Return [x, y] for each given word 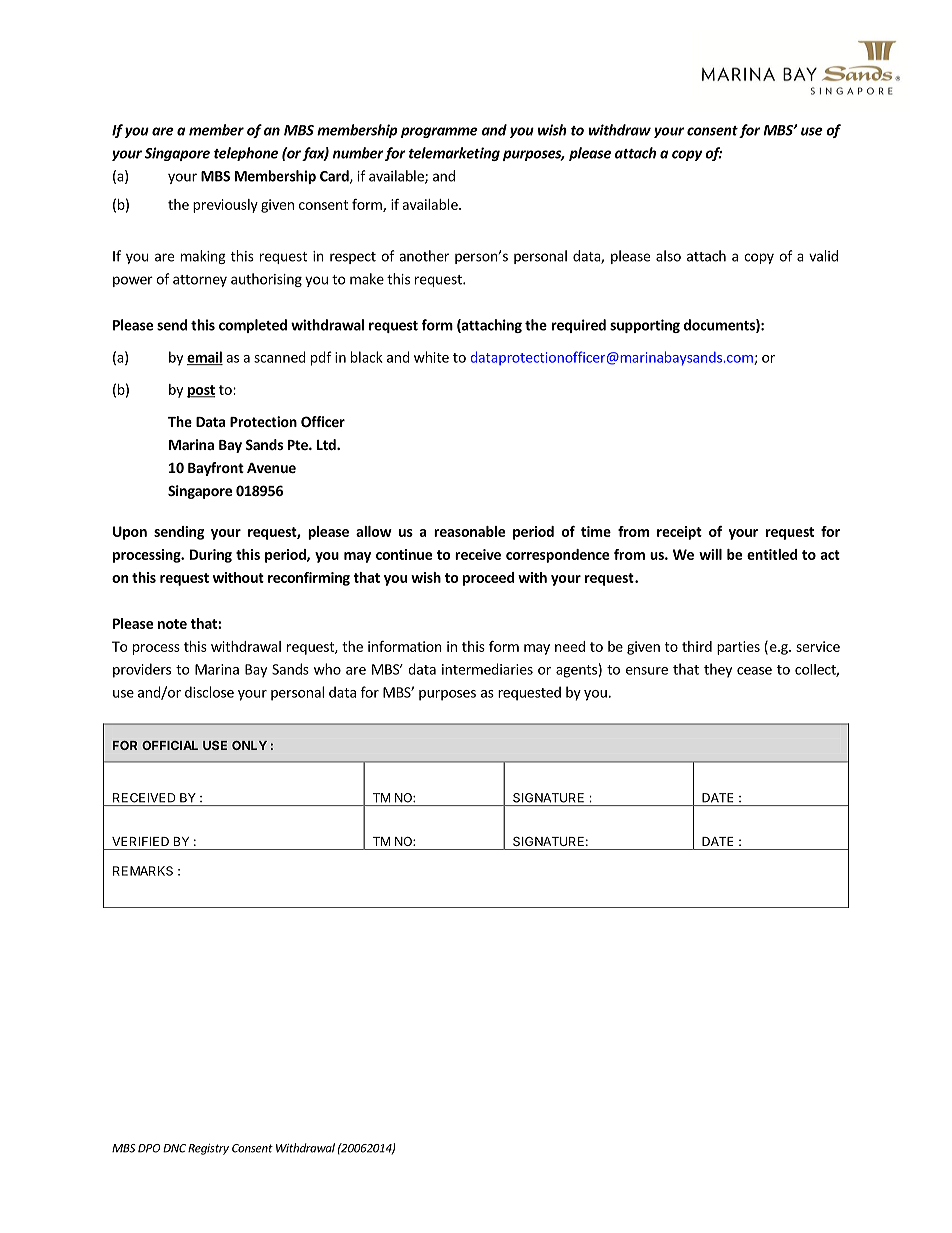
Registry [208, 1149]
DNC [174, 1148]
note [172, 624]
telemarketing [454, 154]
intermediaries [487, 669]
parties [738, 648]
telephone [246, 154]
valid [823, 256]
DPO [149, 1148]
